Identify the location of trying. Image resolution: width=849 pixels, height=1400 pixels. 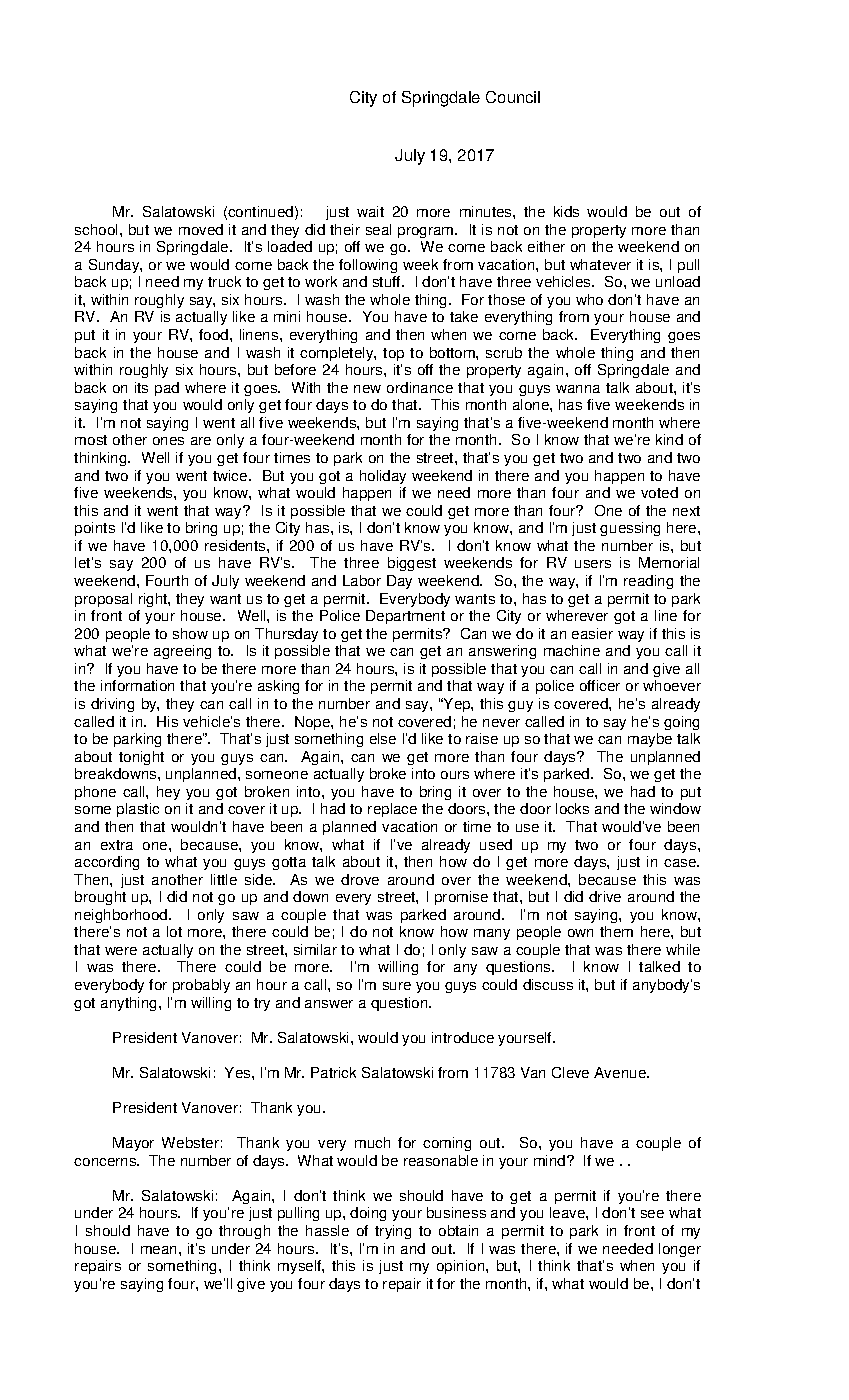
(393, 1232).
